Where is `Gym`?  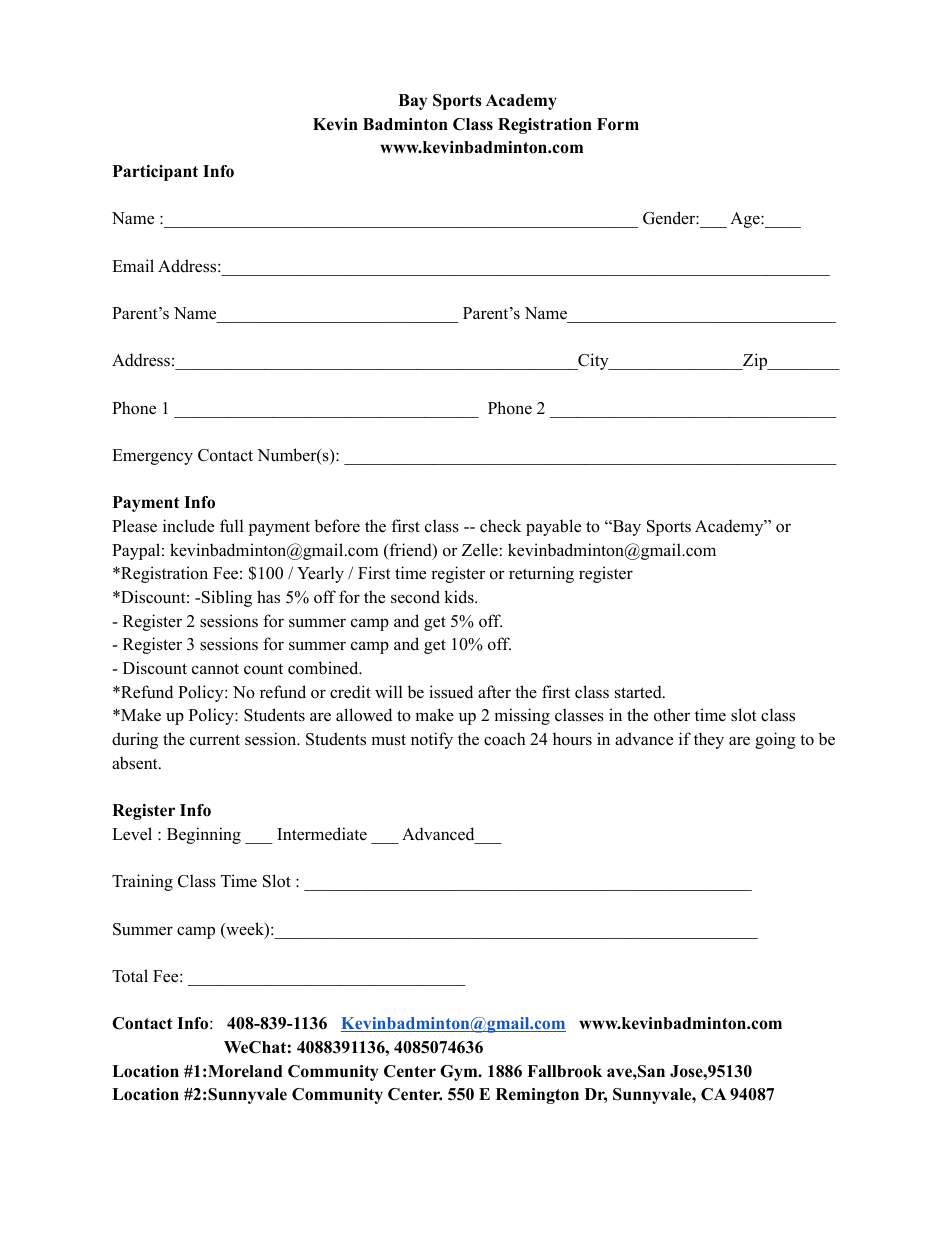 Gym is located at coordinates (460, 1073).
